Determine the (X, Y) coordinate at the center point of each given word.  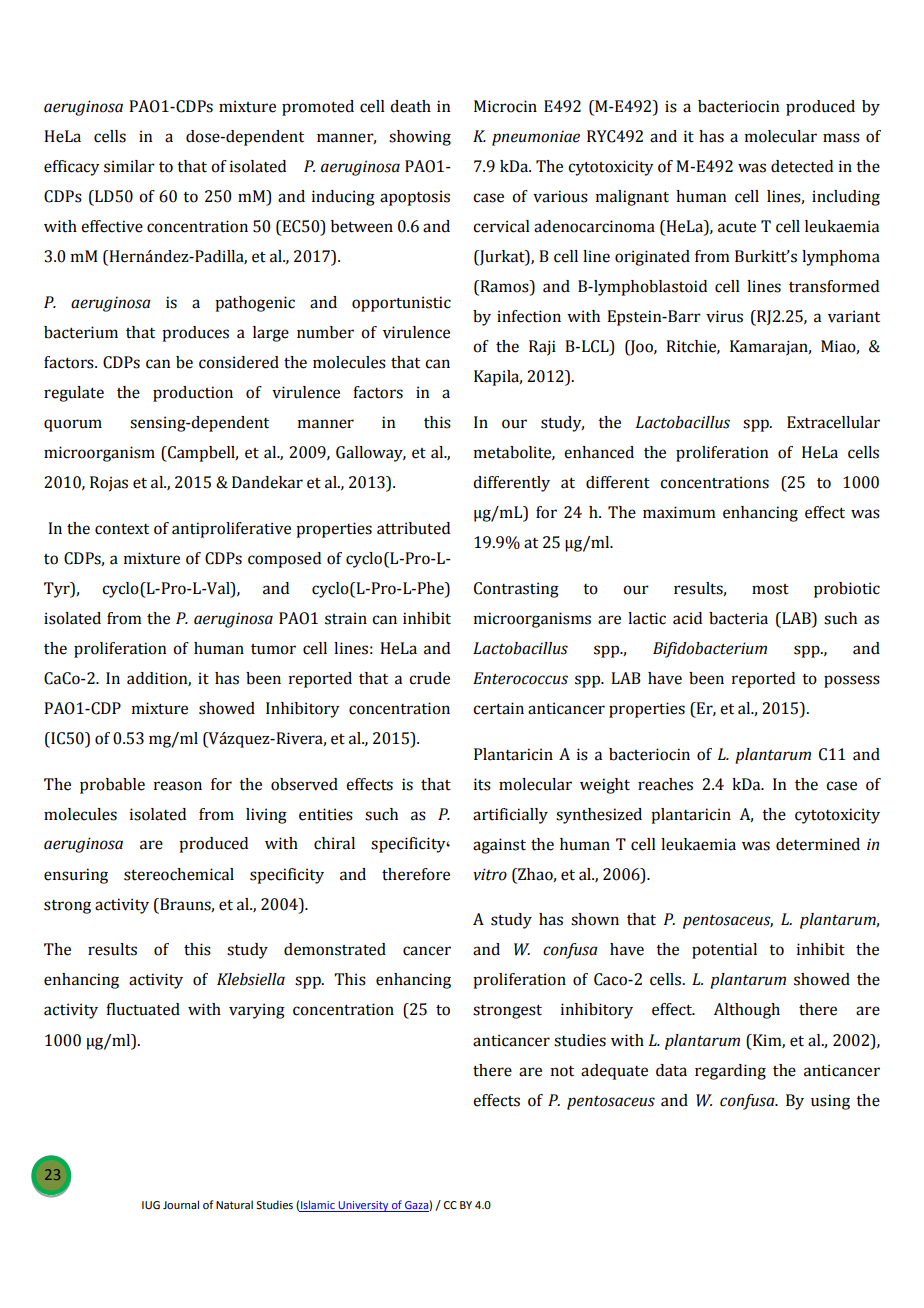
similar (129, 166)
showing (420, 138)
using (830, 1102)
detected (802, 166)
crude (429, 678)
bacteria (738, 618)
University (363, 1206)
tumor (273, 649)
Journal (181, 1204)
